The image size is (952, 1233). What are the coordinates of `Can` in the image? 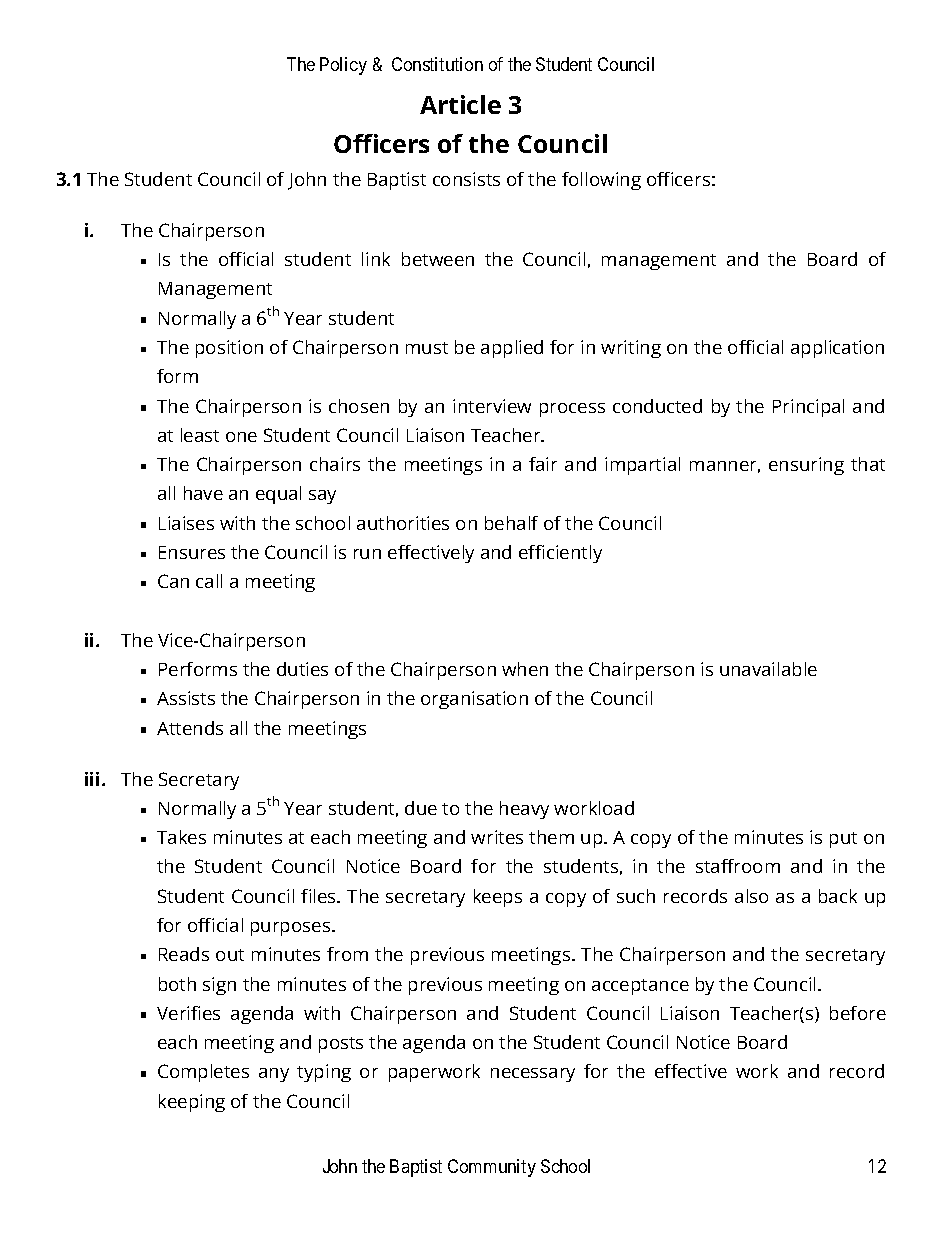 It's located at (173, 581).
